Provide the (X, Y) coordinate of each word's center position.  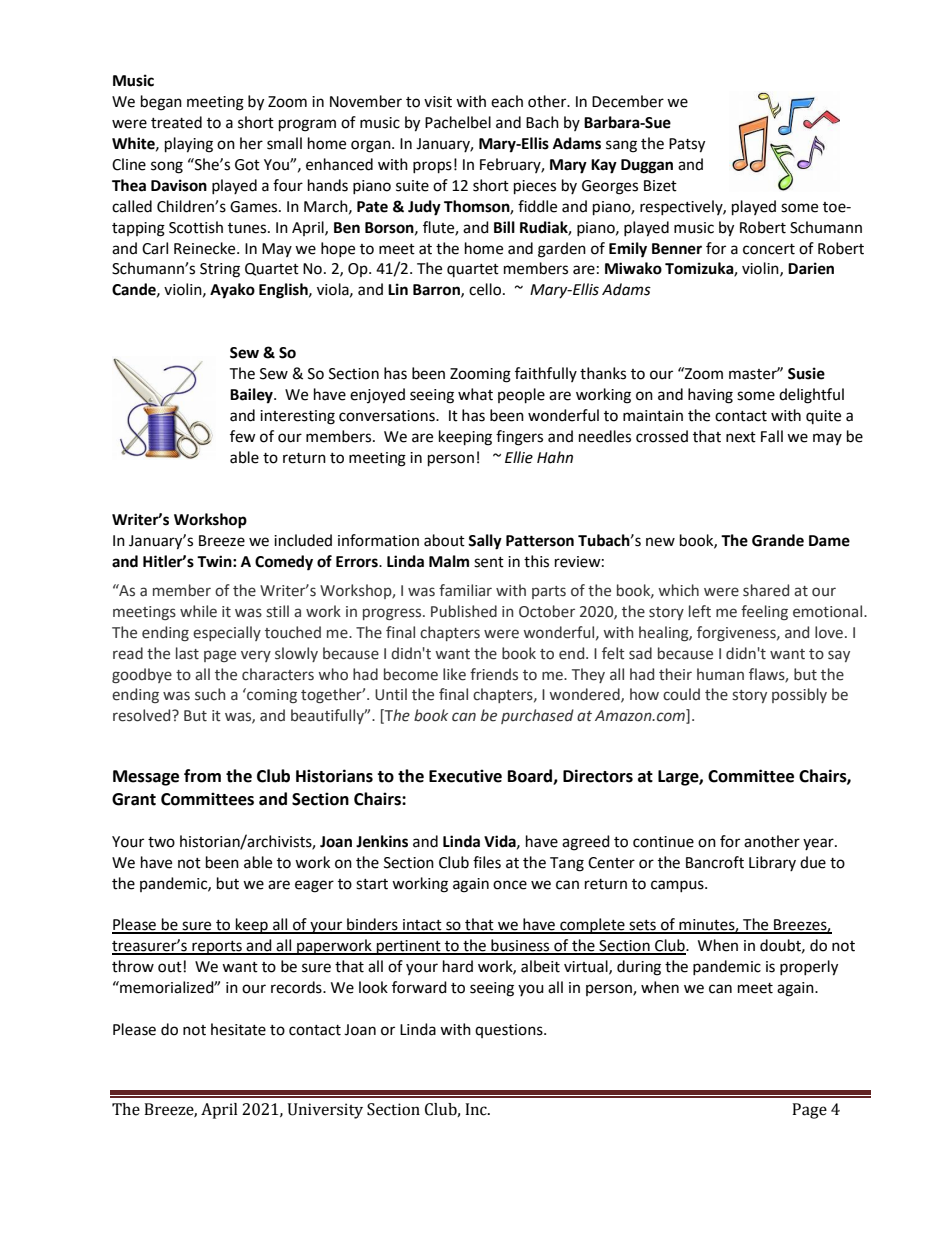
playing (189, 145)
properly (809, 968)
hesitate (238, 1029)
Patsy (687, 145)
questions (510, 1031)
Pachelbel (458, 122)
